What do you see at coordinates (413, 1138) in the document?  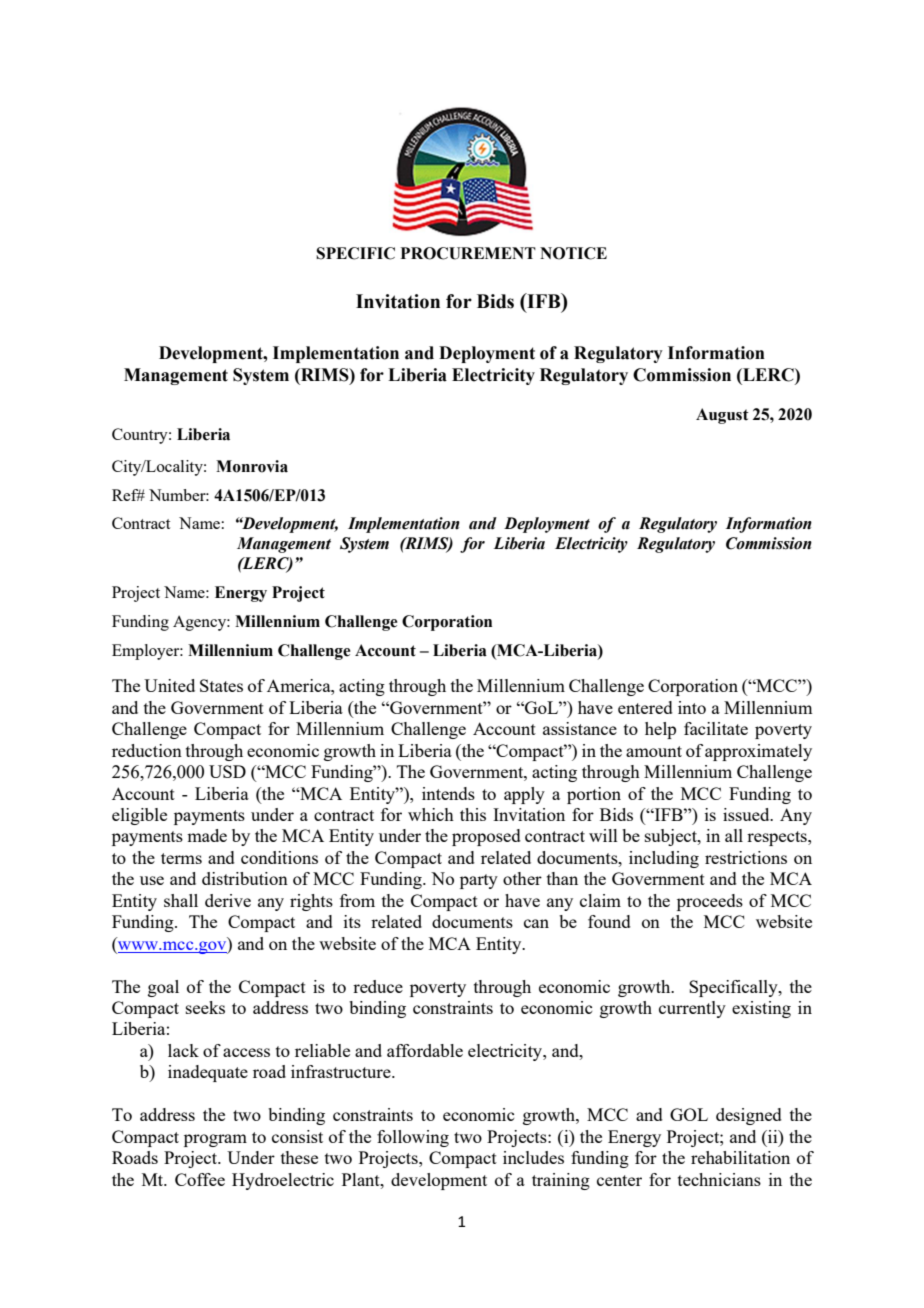 I see `following` at bounding box center [413, 1138].
